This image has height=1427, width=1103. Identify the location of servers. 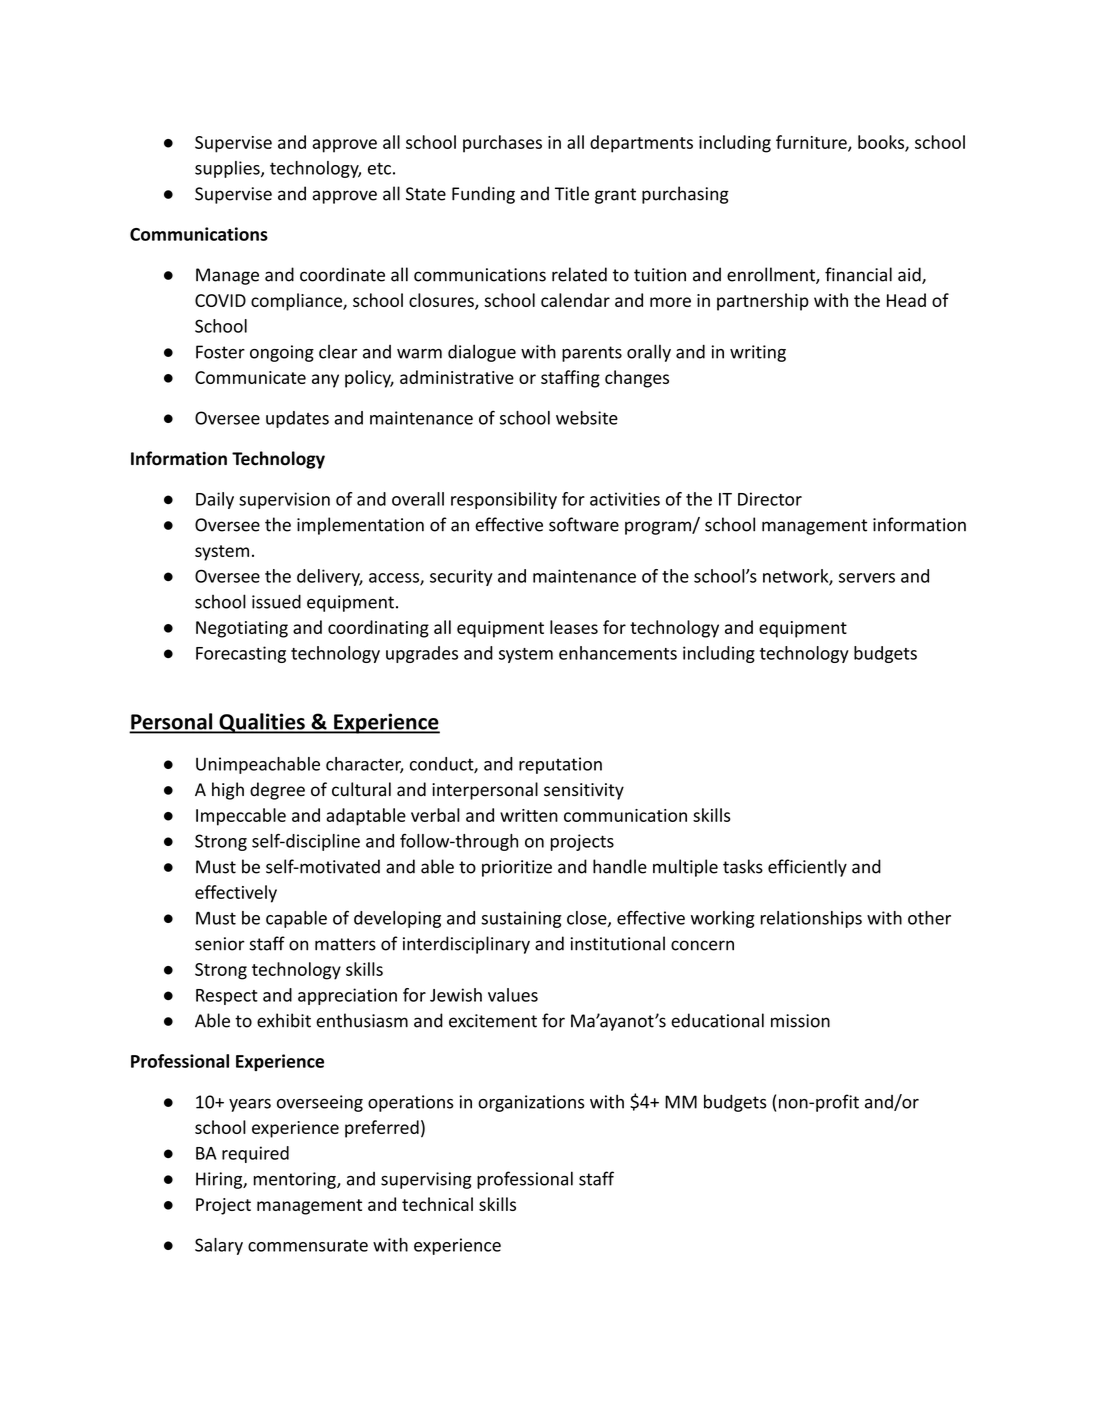
(867, 578).
